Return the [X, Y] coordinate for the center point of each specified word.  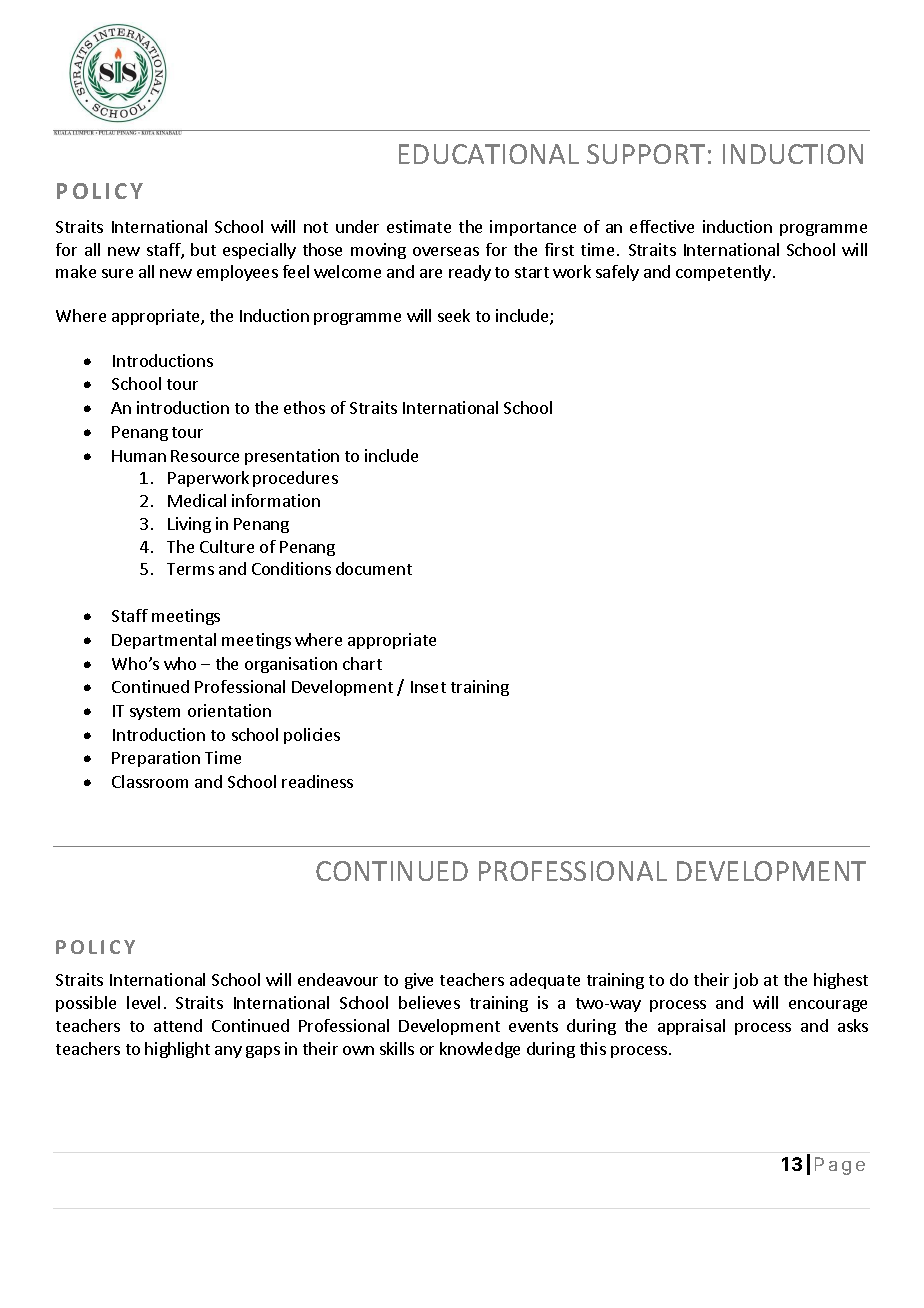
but [203, 249]
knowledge [480, 1050]
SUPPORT [646, 154]
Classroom [150, 781]
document [374, 568]
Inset [428, 687]
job [745, 981]
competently [723, 273]
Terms [190, 569]
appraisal [691, 1027]
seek [454, 315]
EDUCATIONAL [489, 154]
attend [178, 1025]
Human [139, 456]
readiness [317, 781]
